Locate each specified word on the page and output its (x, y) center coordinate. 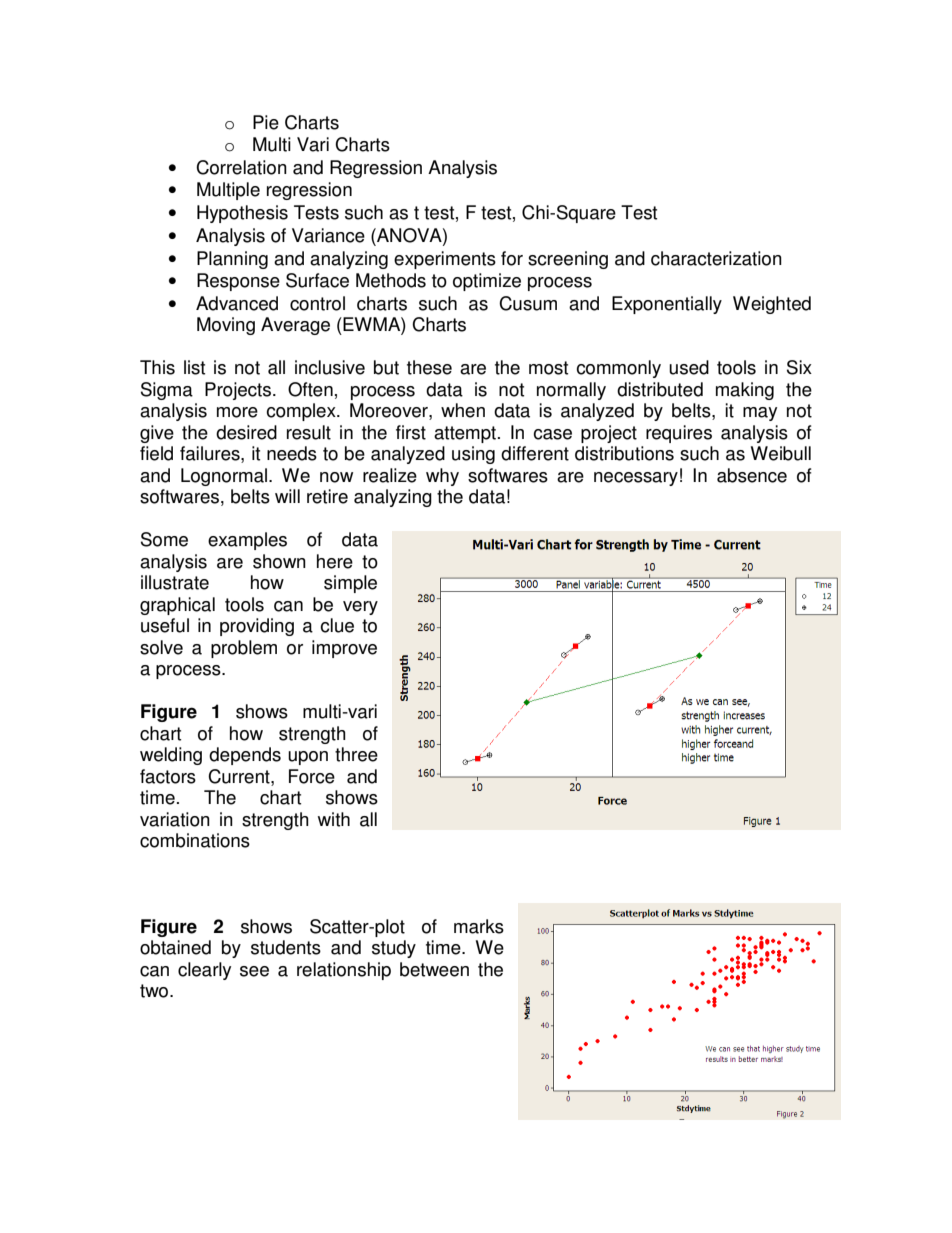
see (254, 971)
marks (479, 926)
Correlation (241, 167)
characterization (716, 258)
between (434, 969)
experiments (445, 260)
